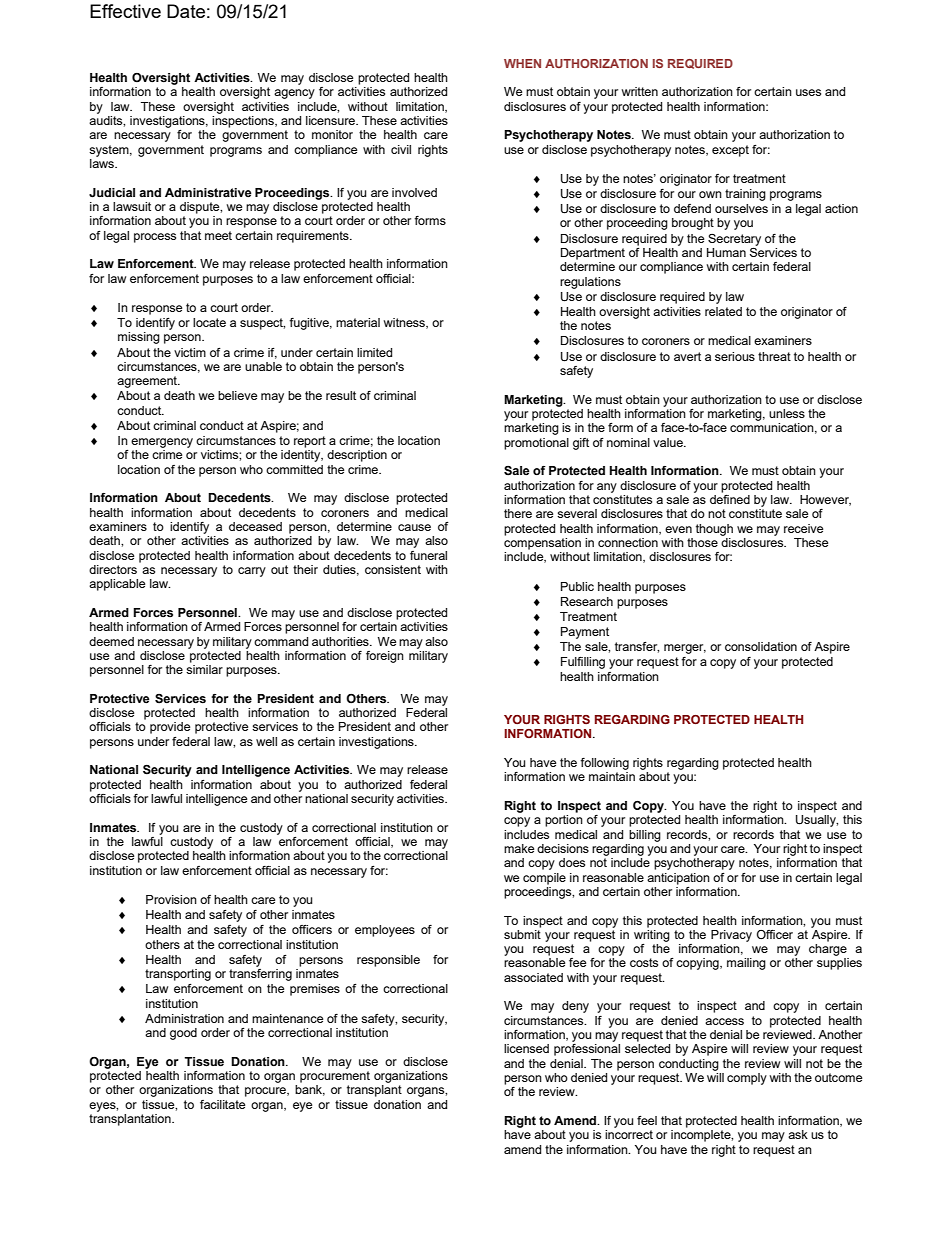 The image size is (952, 1233). What do you see at coordinates (522, 63) in the screenshot?
I see `WHEN` at bounding box center [522, 63].
